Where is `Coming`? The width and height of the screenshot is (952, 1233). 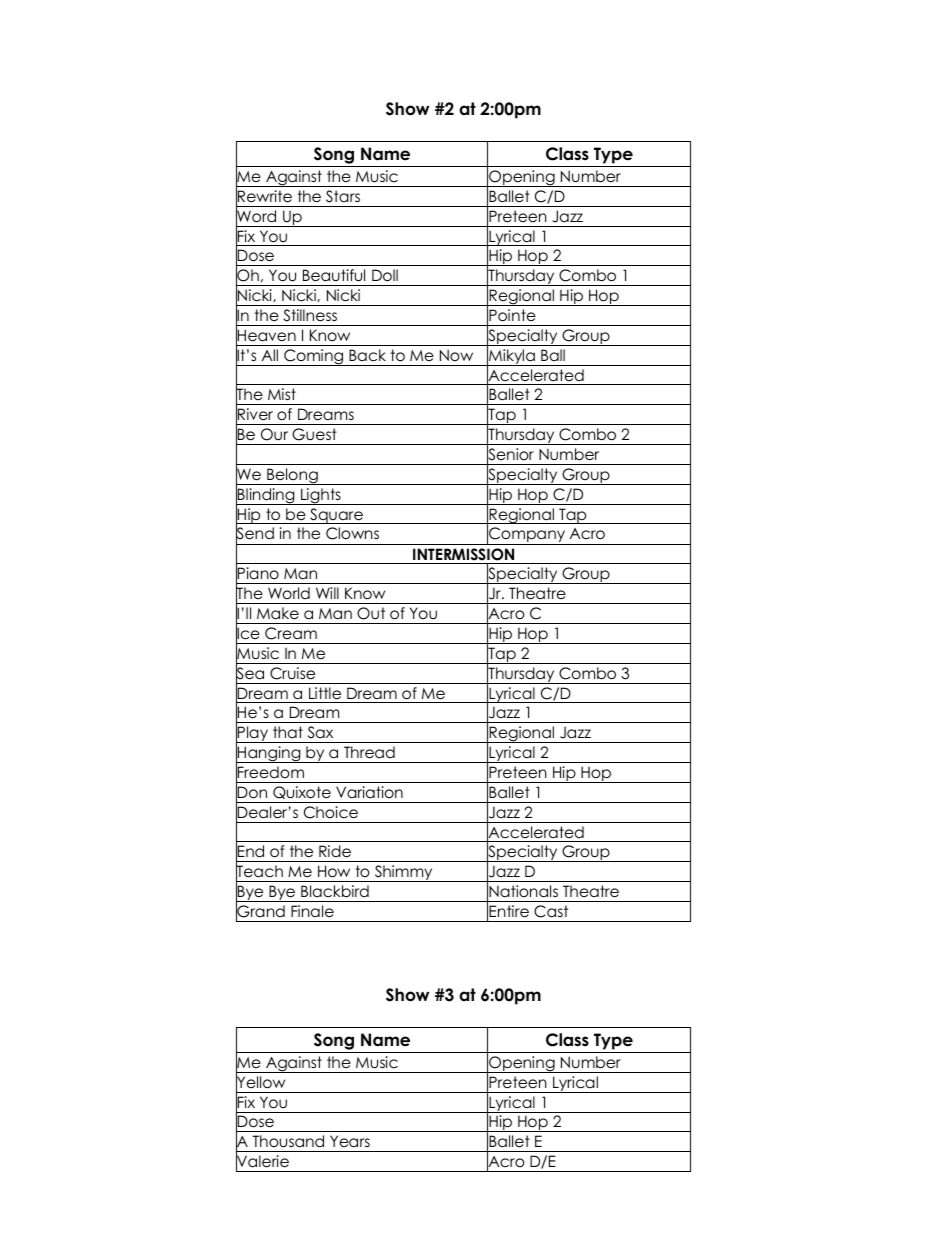 Coming is located at coordinates (314, 357).
